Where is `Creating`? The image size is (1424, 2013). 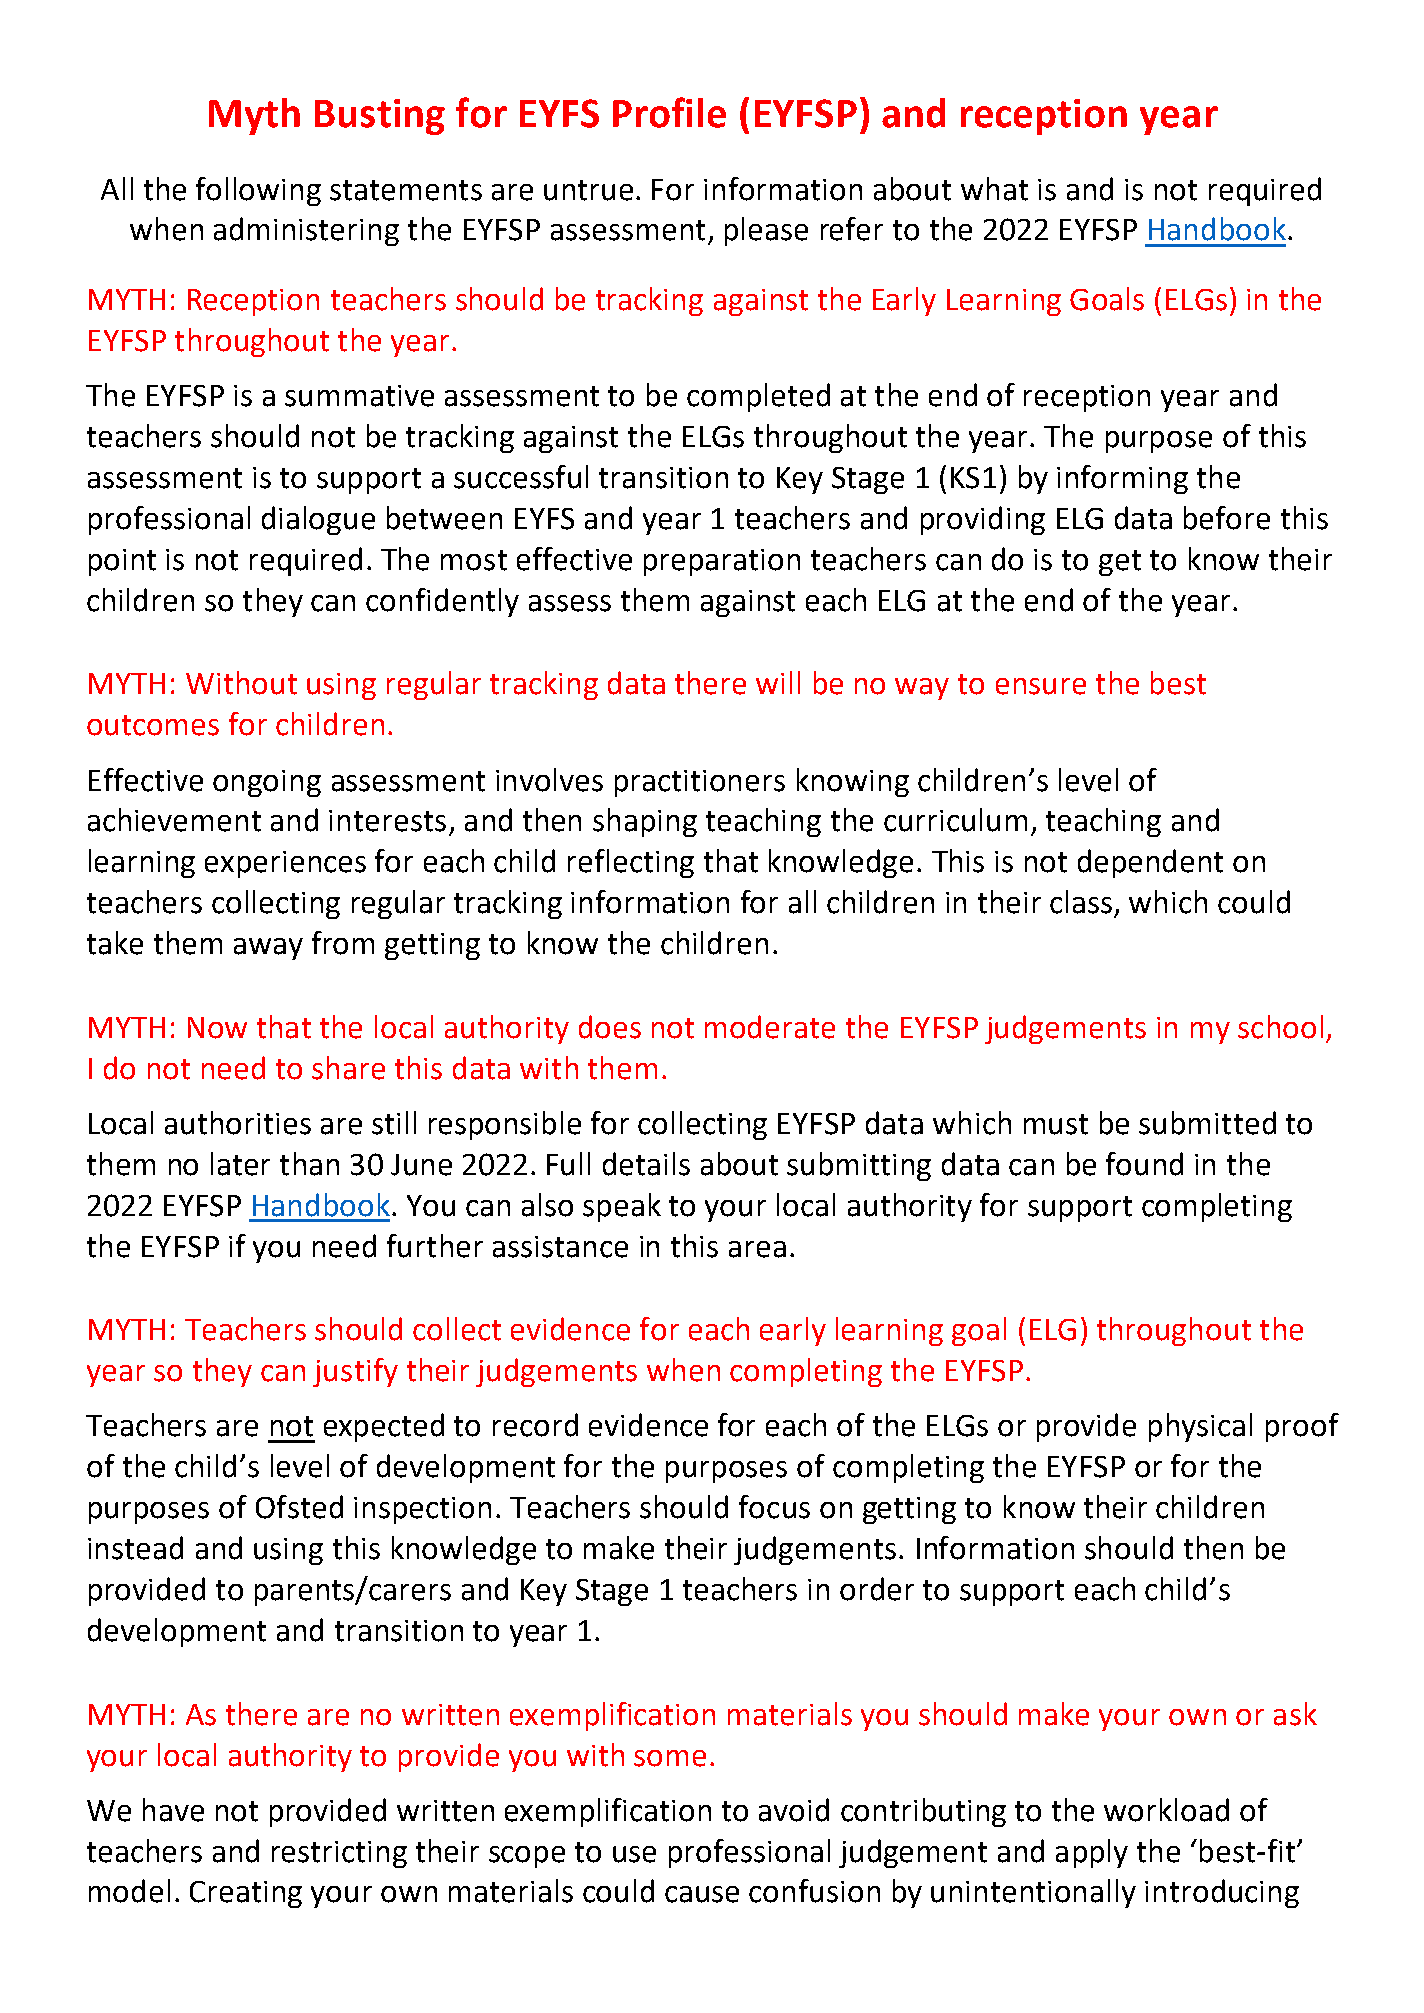
Creating is located at coordinates (246, 1894).
